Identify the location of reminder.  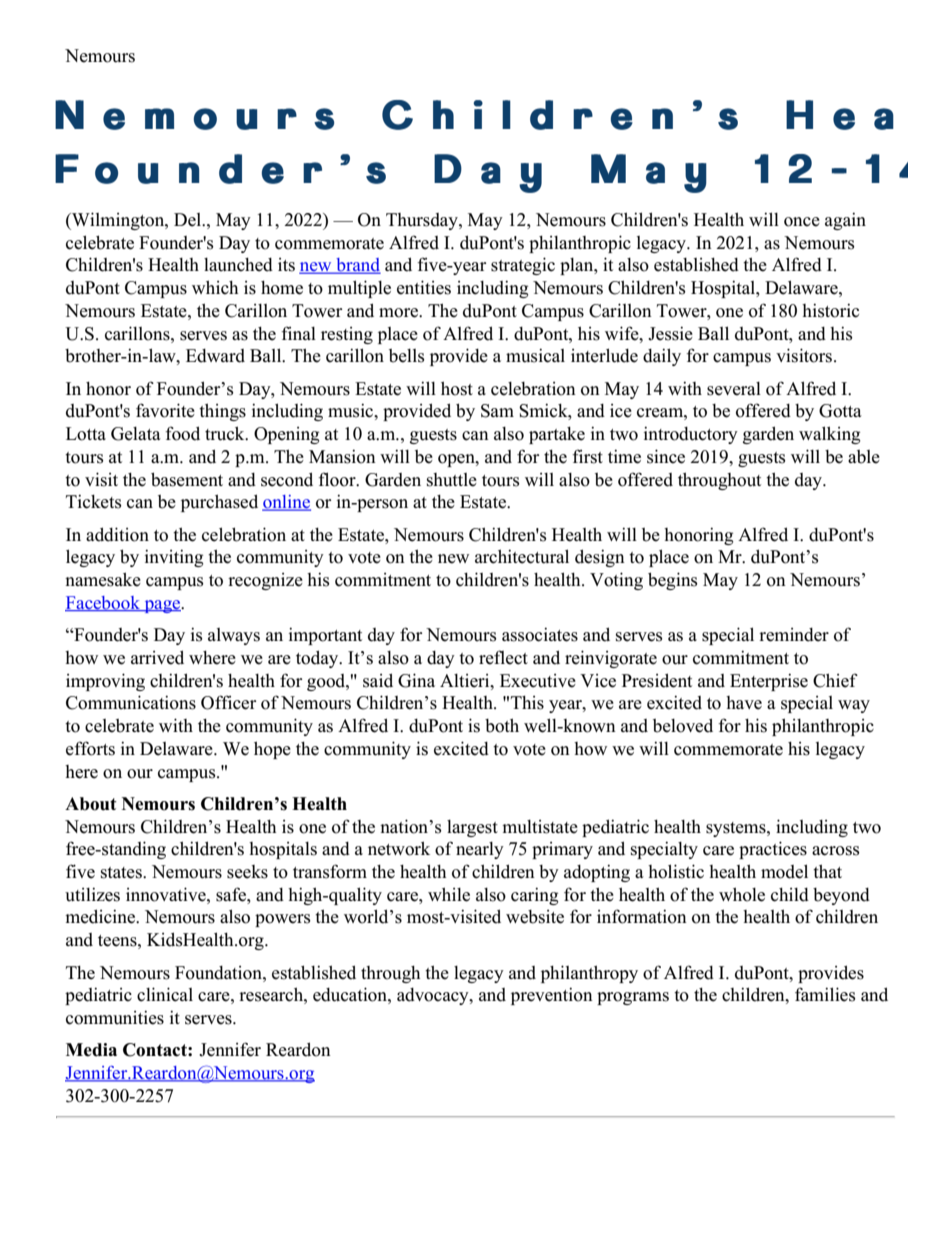
(794, 635).
